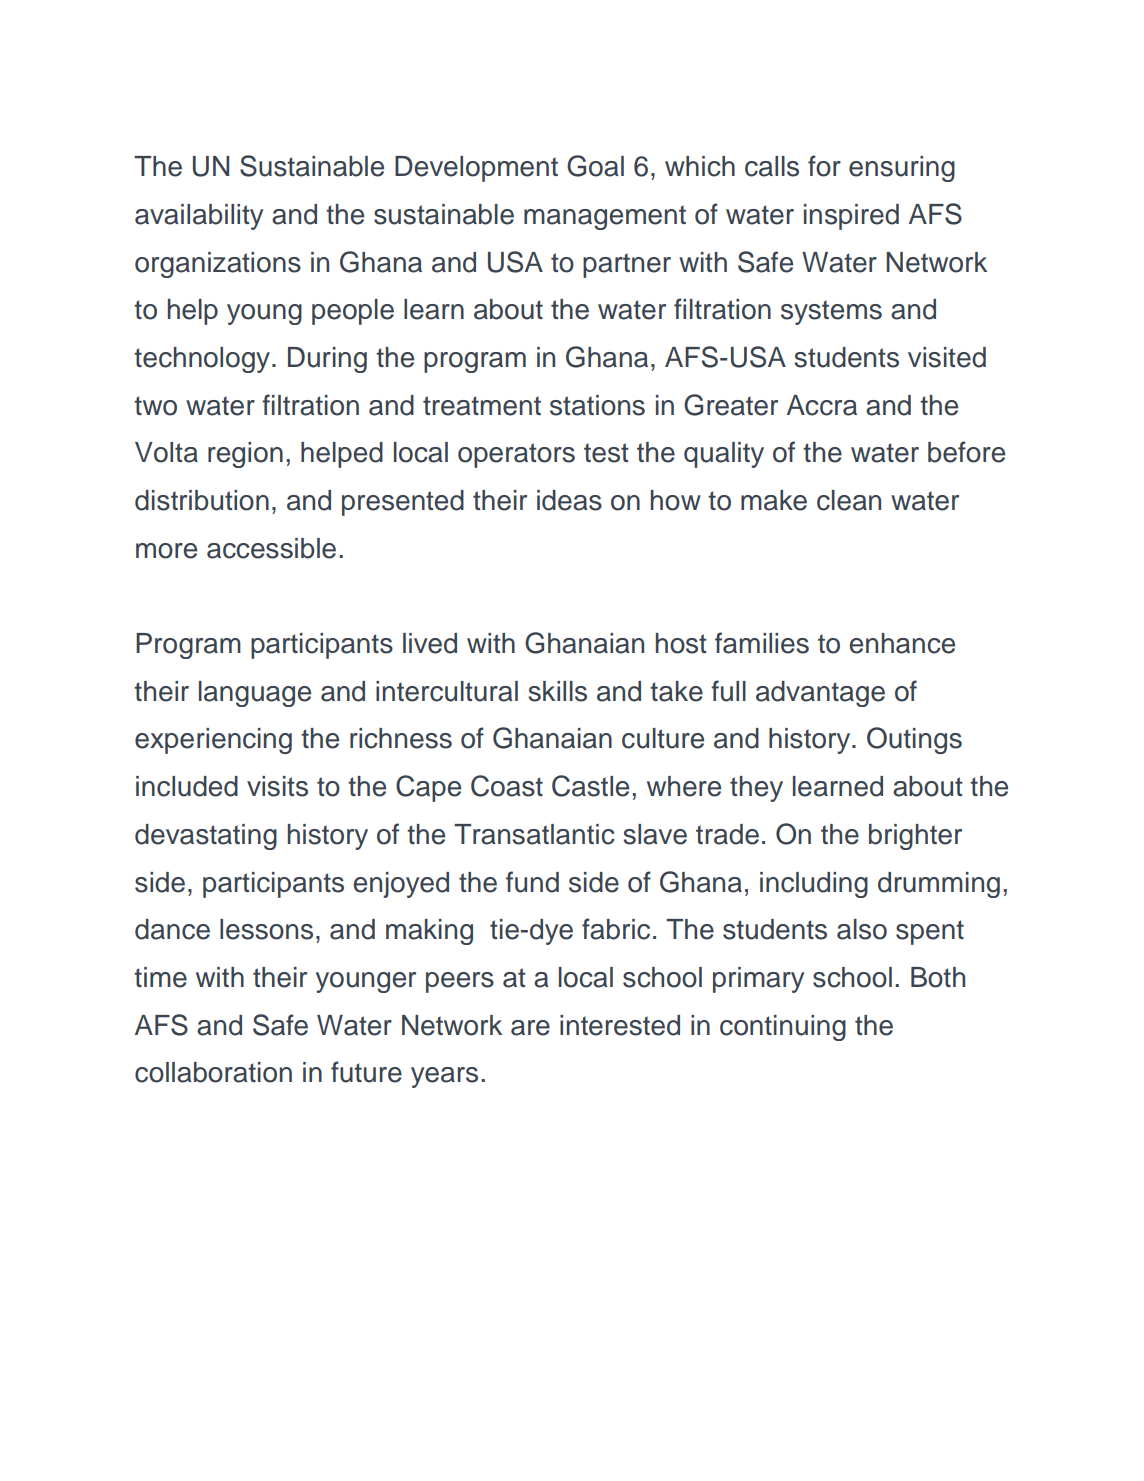 The image size is (1144, 1481). I want to click on collaboration, so click(213, 1072).
